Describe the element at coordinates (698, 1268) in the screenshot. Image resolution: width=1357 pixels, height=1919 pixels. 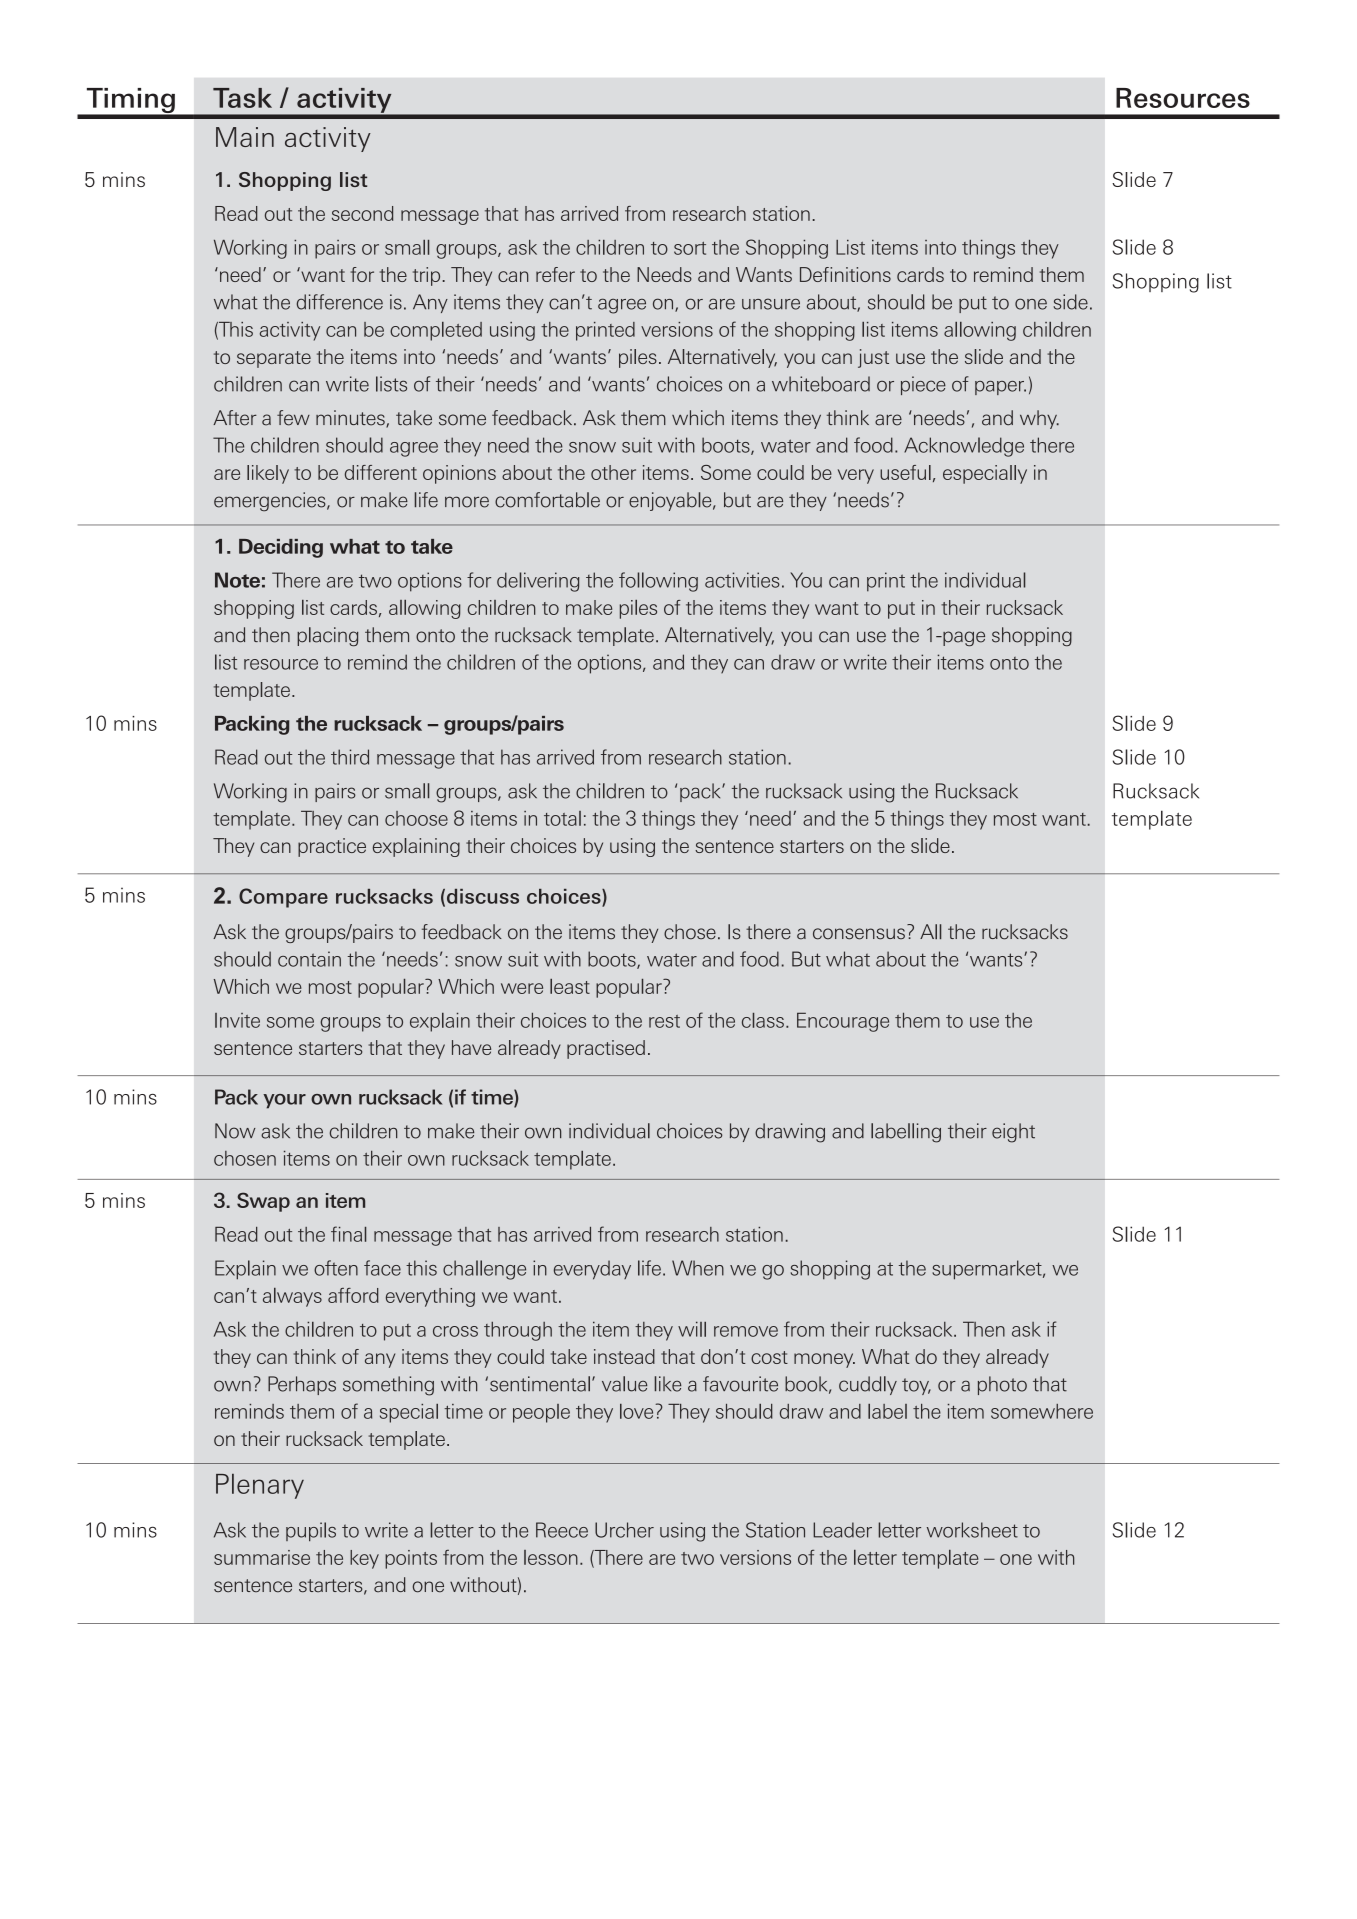
I see `When` at that location.
